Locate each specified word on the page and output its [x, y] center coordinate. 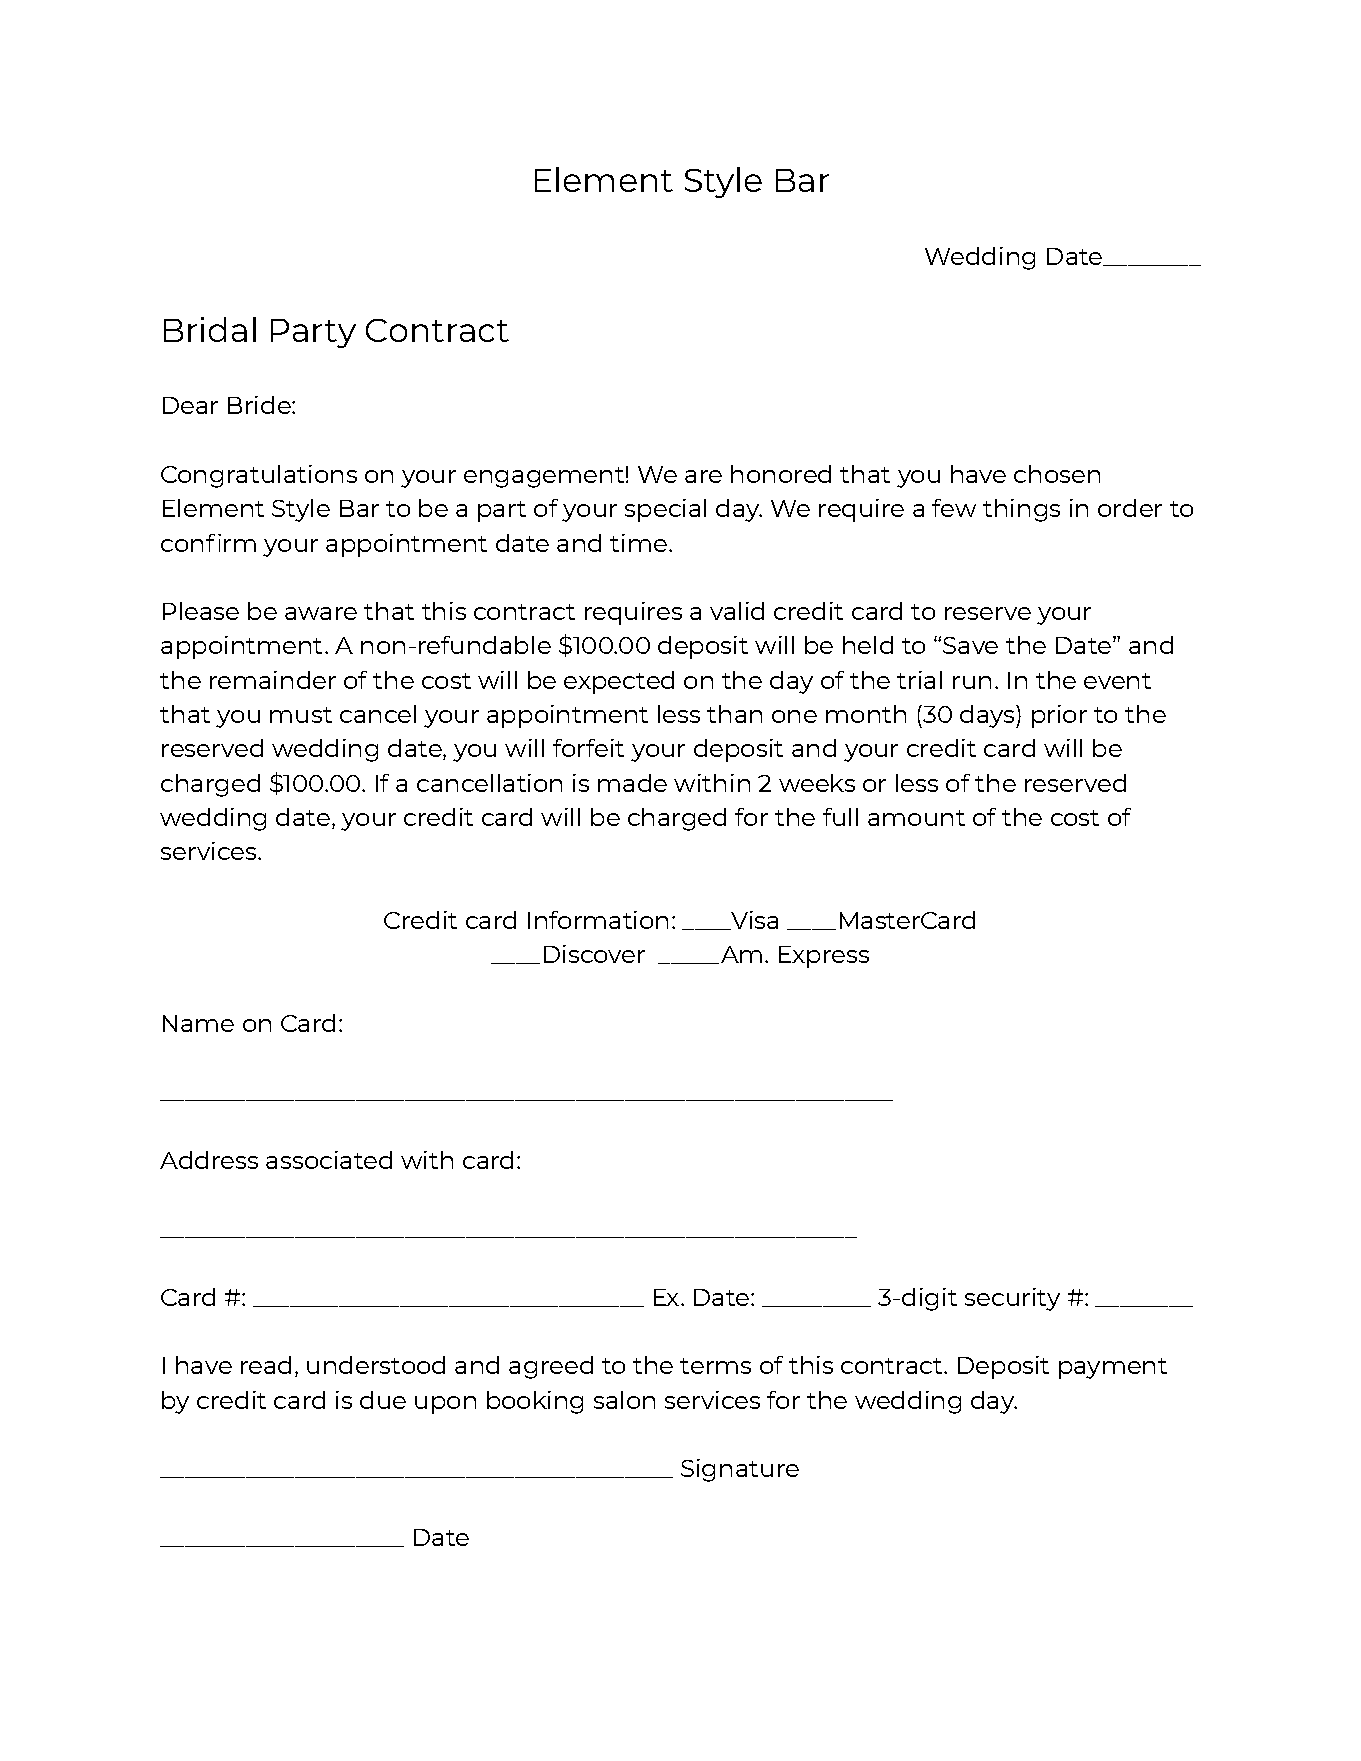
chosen [1057, 474]
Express [824, 957]
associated [329, 1160]
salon [624, 1400]
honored [781, 474]
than [734, 714]
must [301, 715]
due [383, 1400]
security [1012, 1299]
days [988, 716]
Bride [260, 405]
